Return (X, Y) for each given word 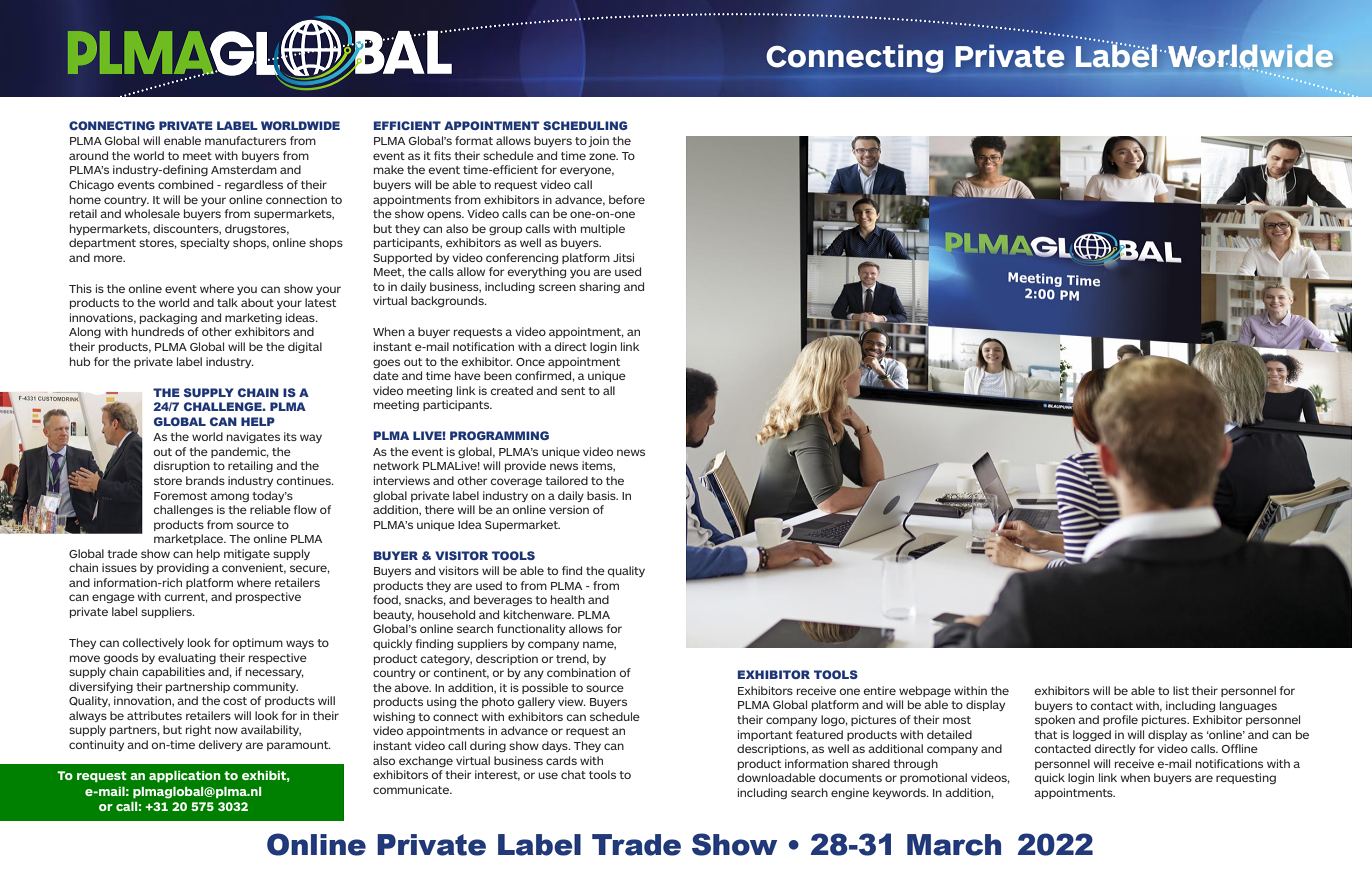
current (186, 598)
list (1181, 690)
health (568, 599)
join (598, 141)
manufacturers (245, 140)
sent (573, 391)
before (627, 199)
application (185, 777)
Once (530, 362)
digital (305, 347)
